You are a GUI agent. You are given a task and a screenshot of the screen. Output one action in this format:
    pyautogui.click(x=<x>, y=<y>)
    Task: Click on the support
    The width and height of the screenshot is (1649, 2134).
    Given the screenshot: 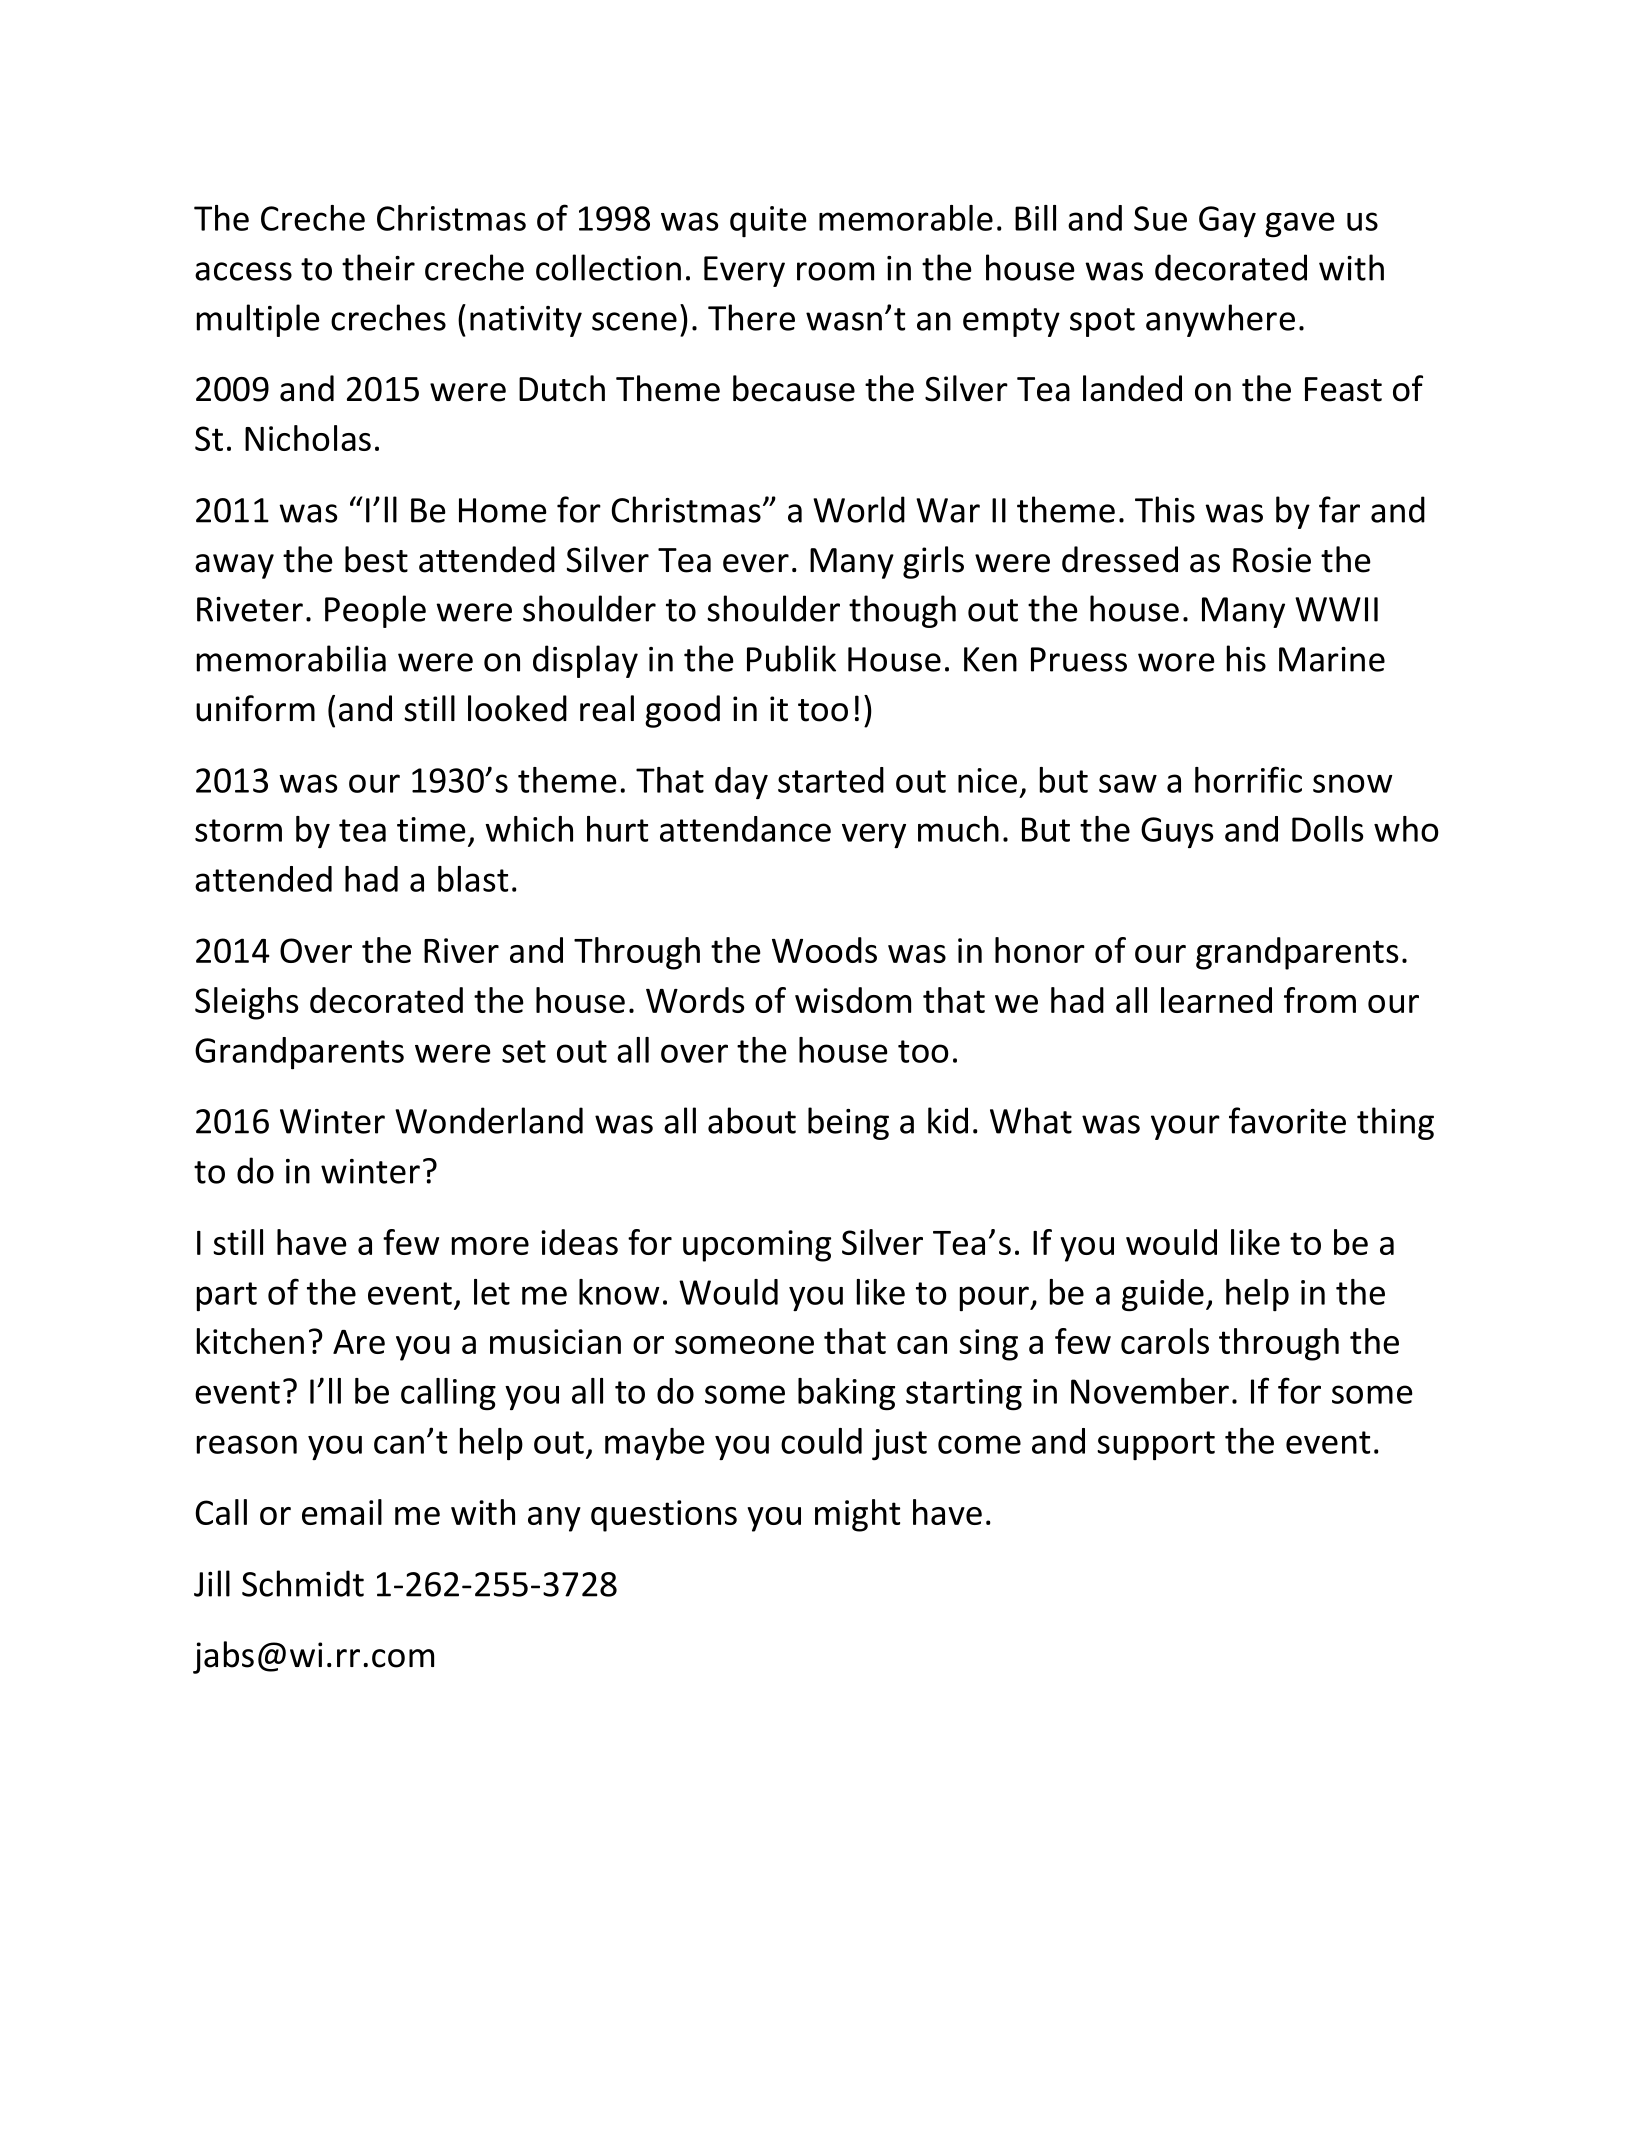 What is the action you would take?
    pyautogui.click(x=1156, y=1446)
